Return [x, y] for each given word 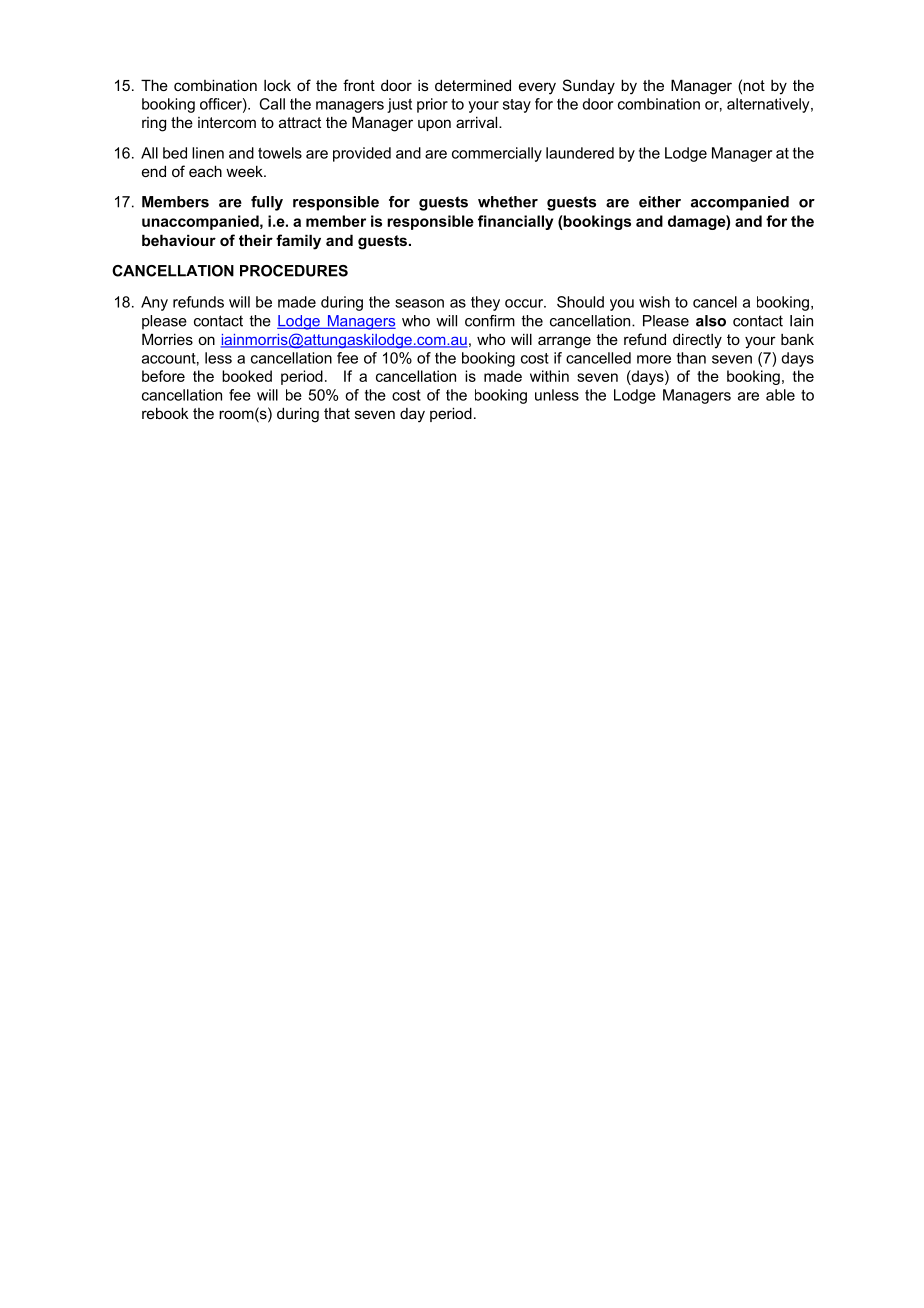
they [485, 303]
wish [654, 302]
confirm [490, 321]
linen [208, 153]
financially [515, 222]
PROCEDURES [294, 271]
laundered [580, 153]
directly [697, 341]
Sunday [589, 87]
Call [272, 104]
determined [473, 85]
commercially [497, 154]
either [660, 202]
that [337, 413]
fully [267, 203]
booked [247, 376]
